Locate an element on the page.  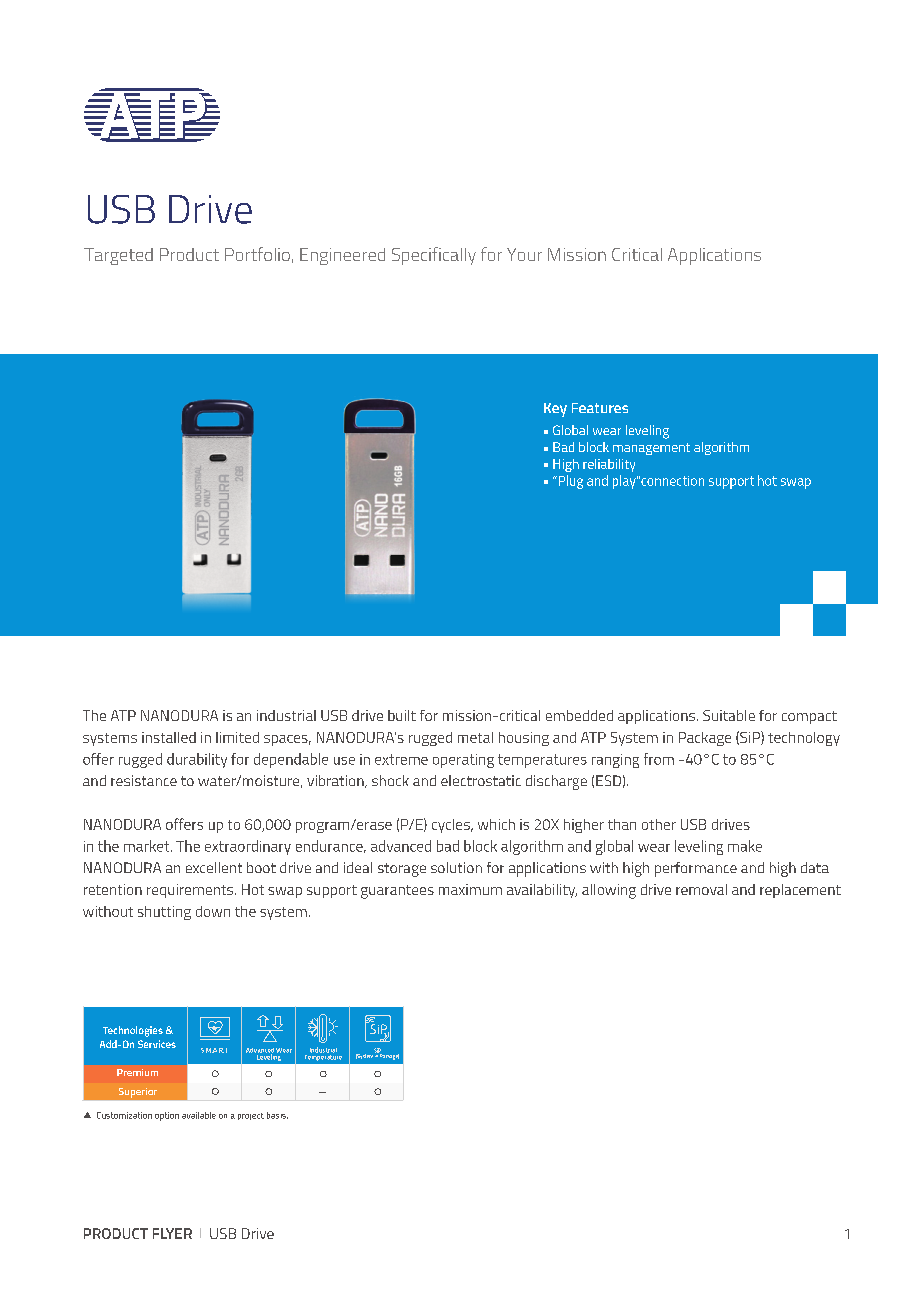
Your is located at coordinates (524, 254).
